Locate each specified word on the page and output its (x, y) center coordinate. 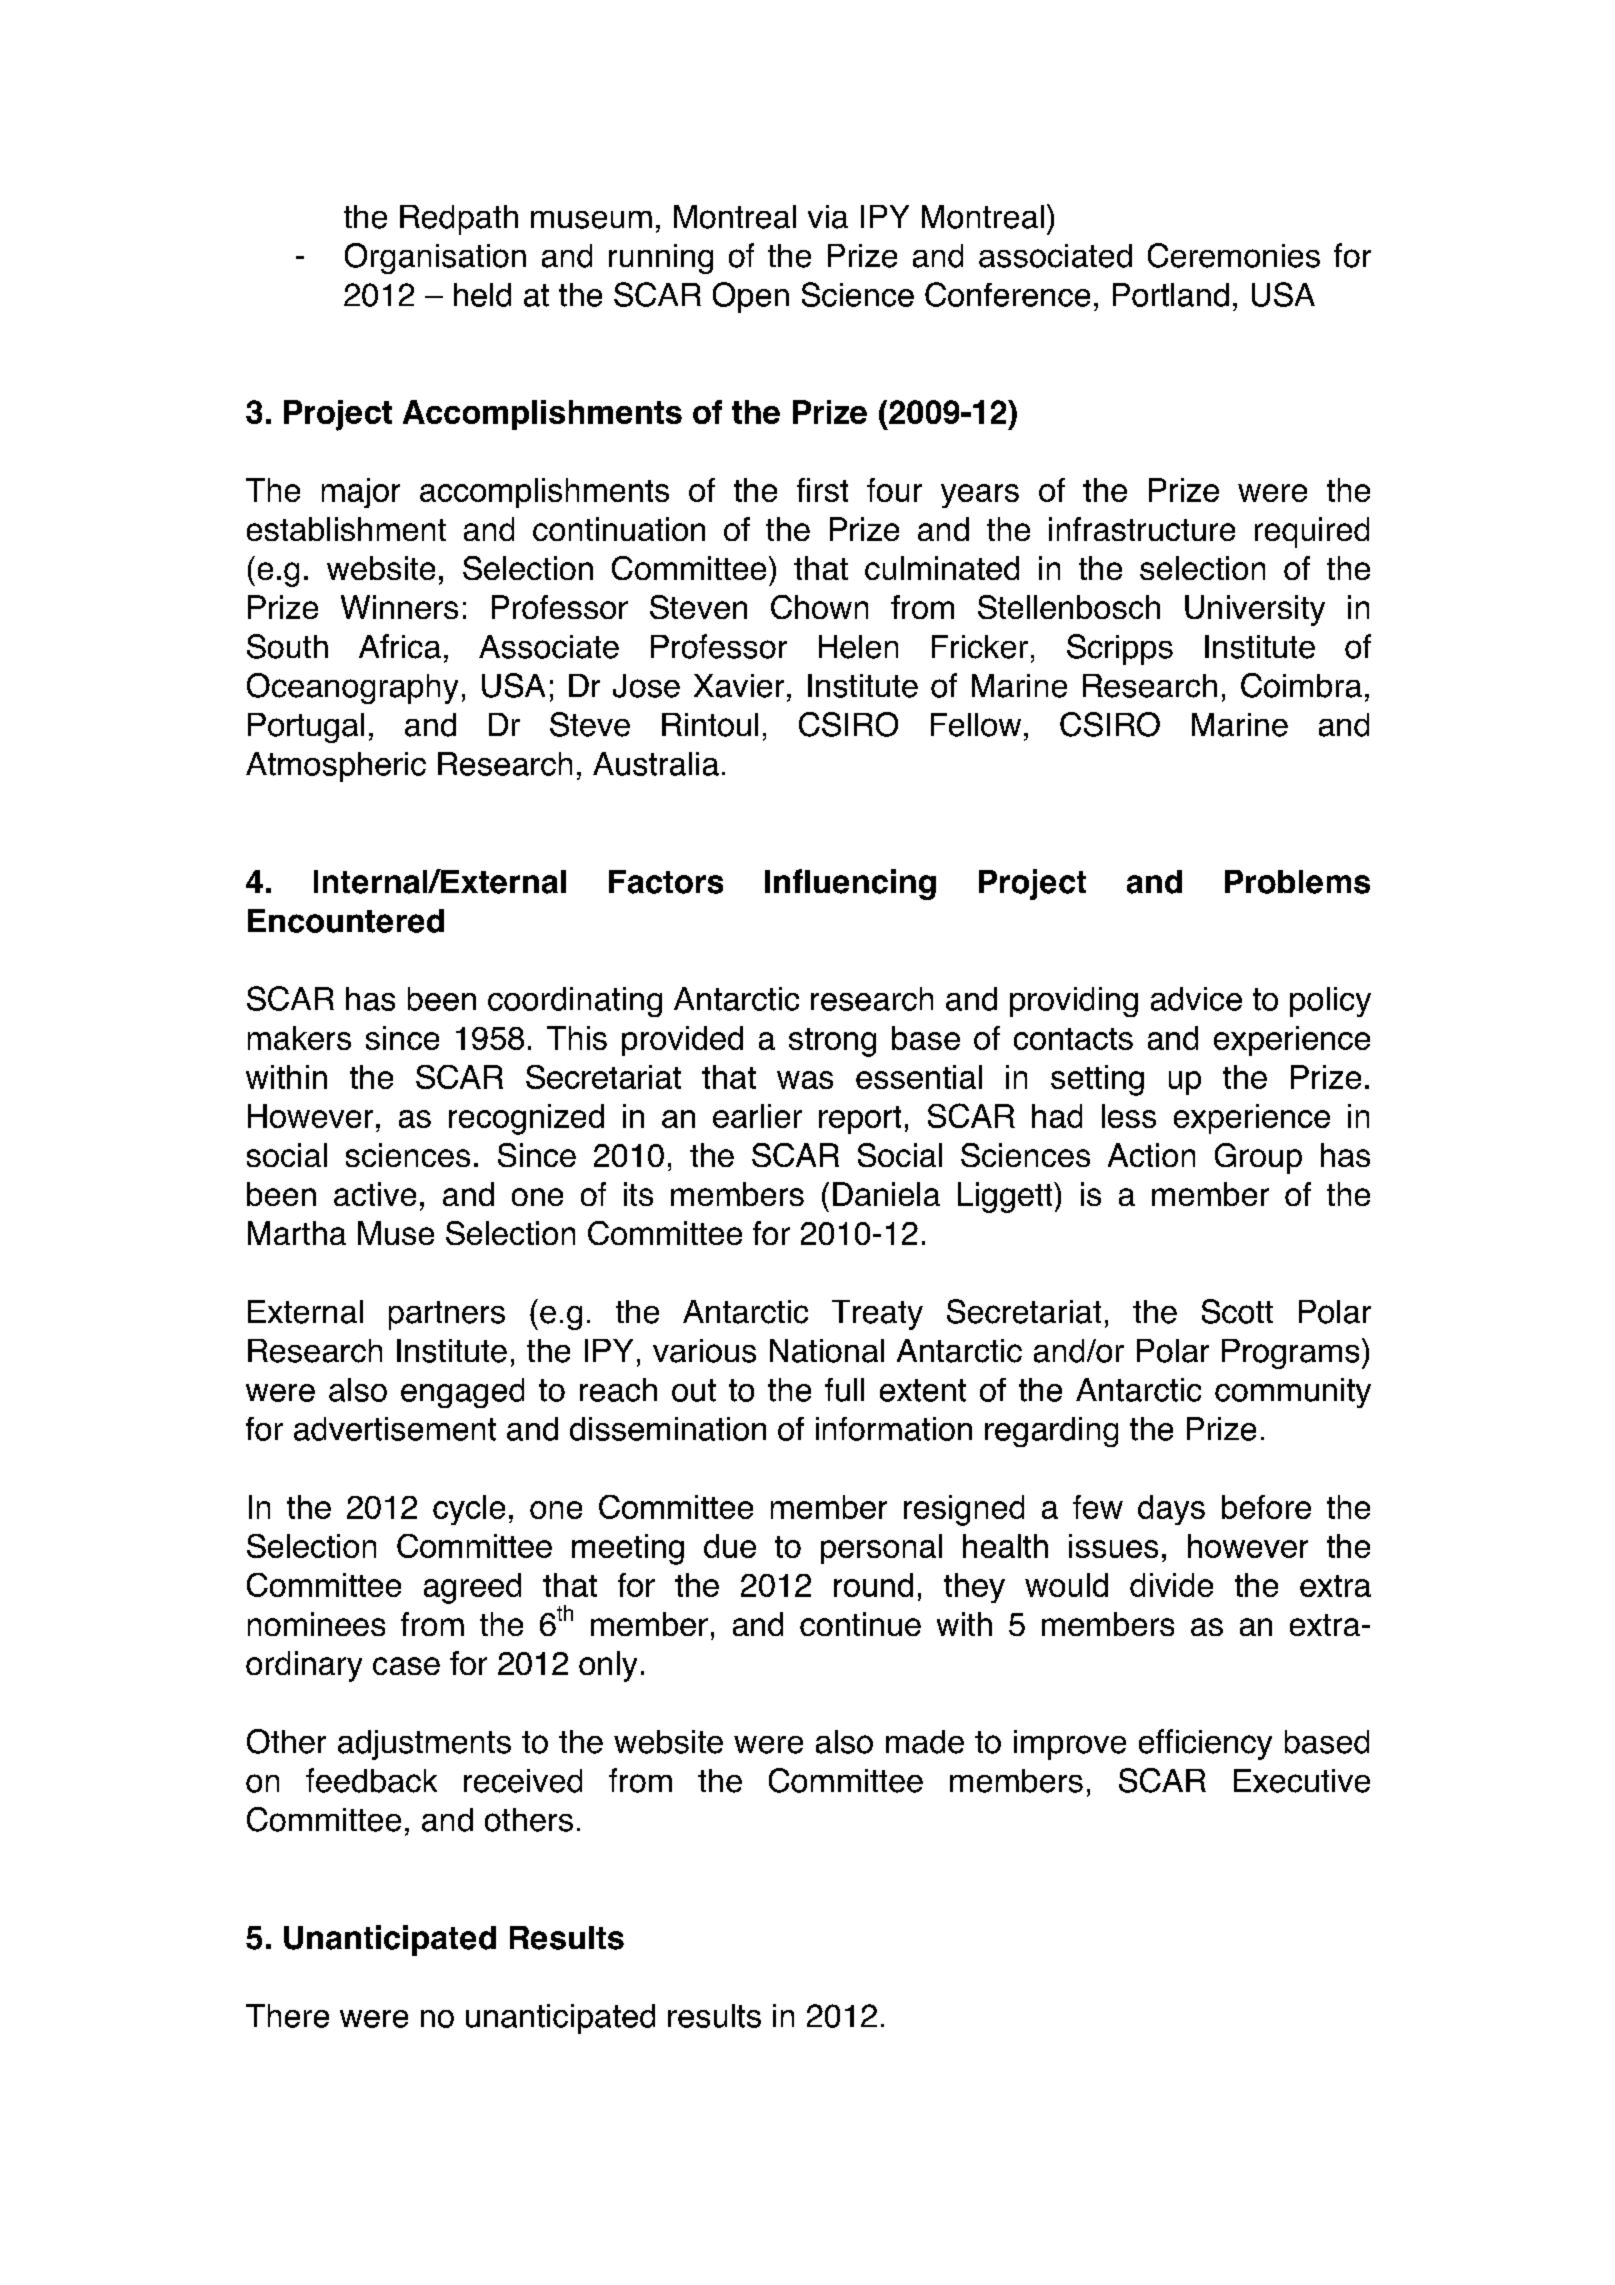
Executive (1302, 1781)
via (828, 217)
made (925, 1742)
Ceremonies (1234, 255)
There (287, 2016)
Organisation (435, 258)
